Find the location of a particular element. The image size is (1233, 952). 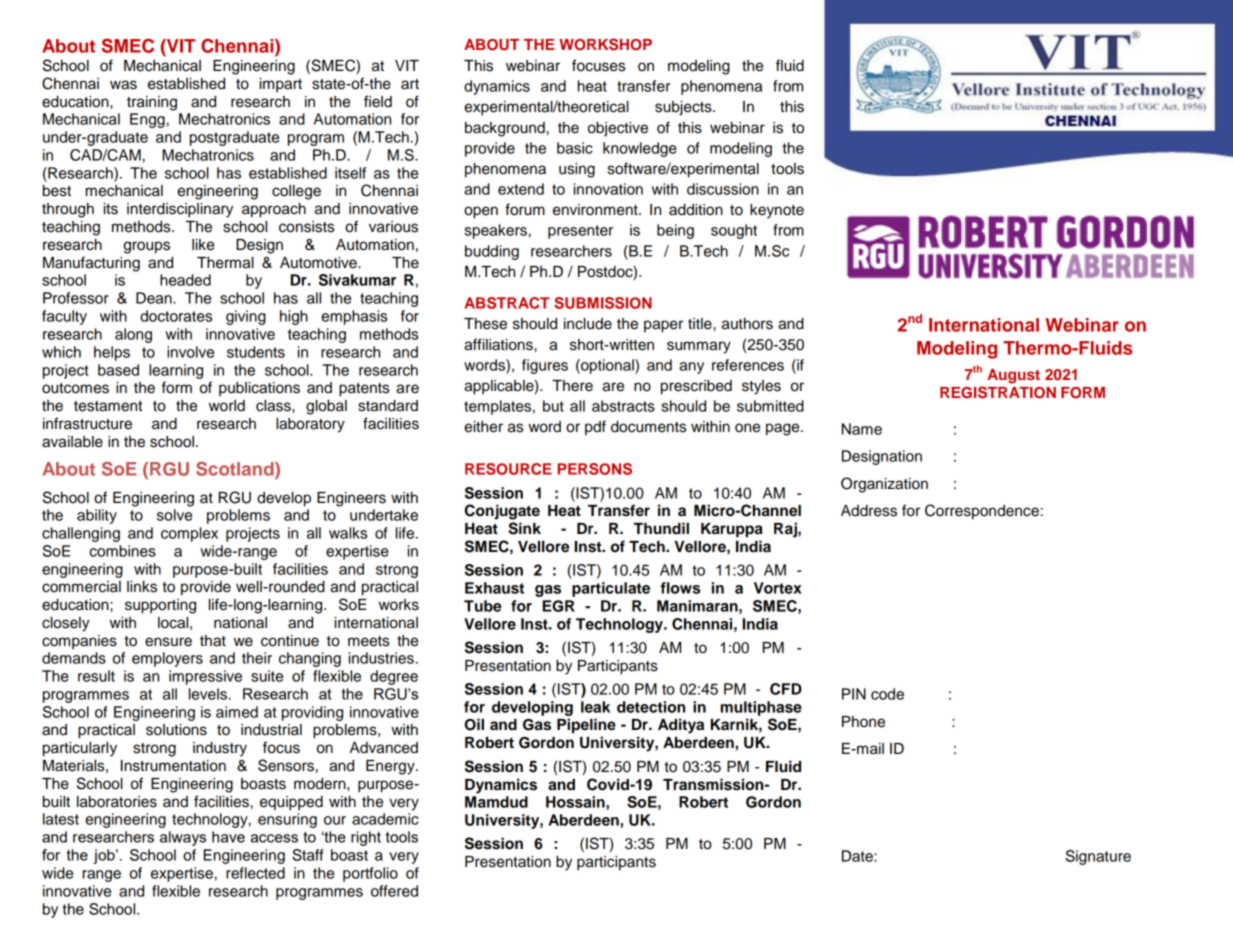

objective is located at coordinates (618, 129).
